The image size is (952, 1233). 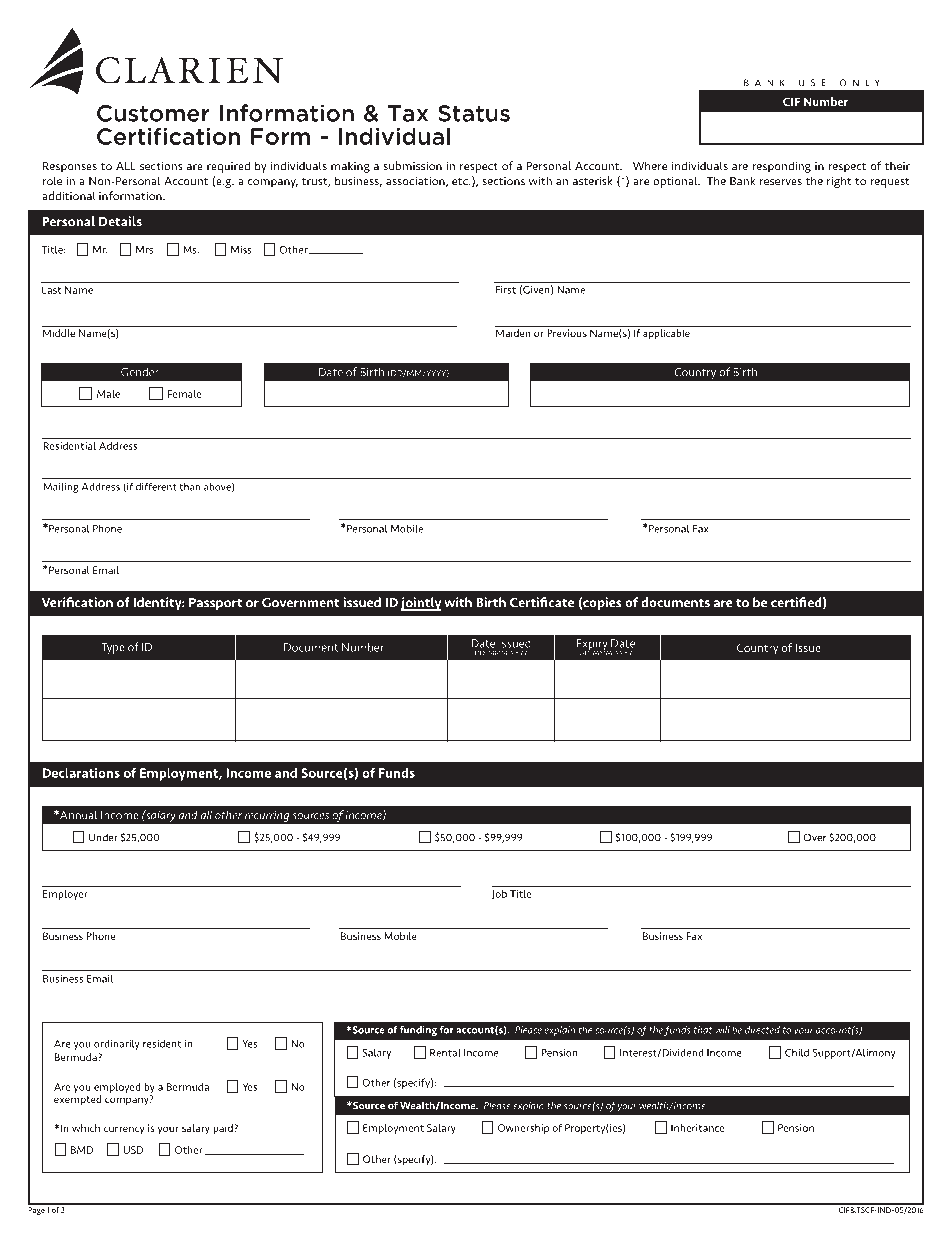 What do you see at coordinates (124, 1130) in the page?
I see `currency` at bounding box center [124, 1130].
